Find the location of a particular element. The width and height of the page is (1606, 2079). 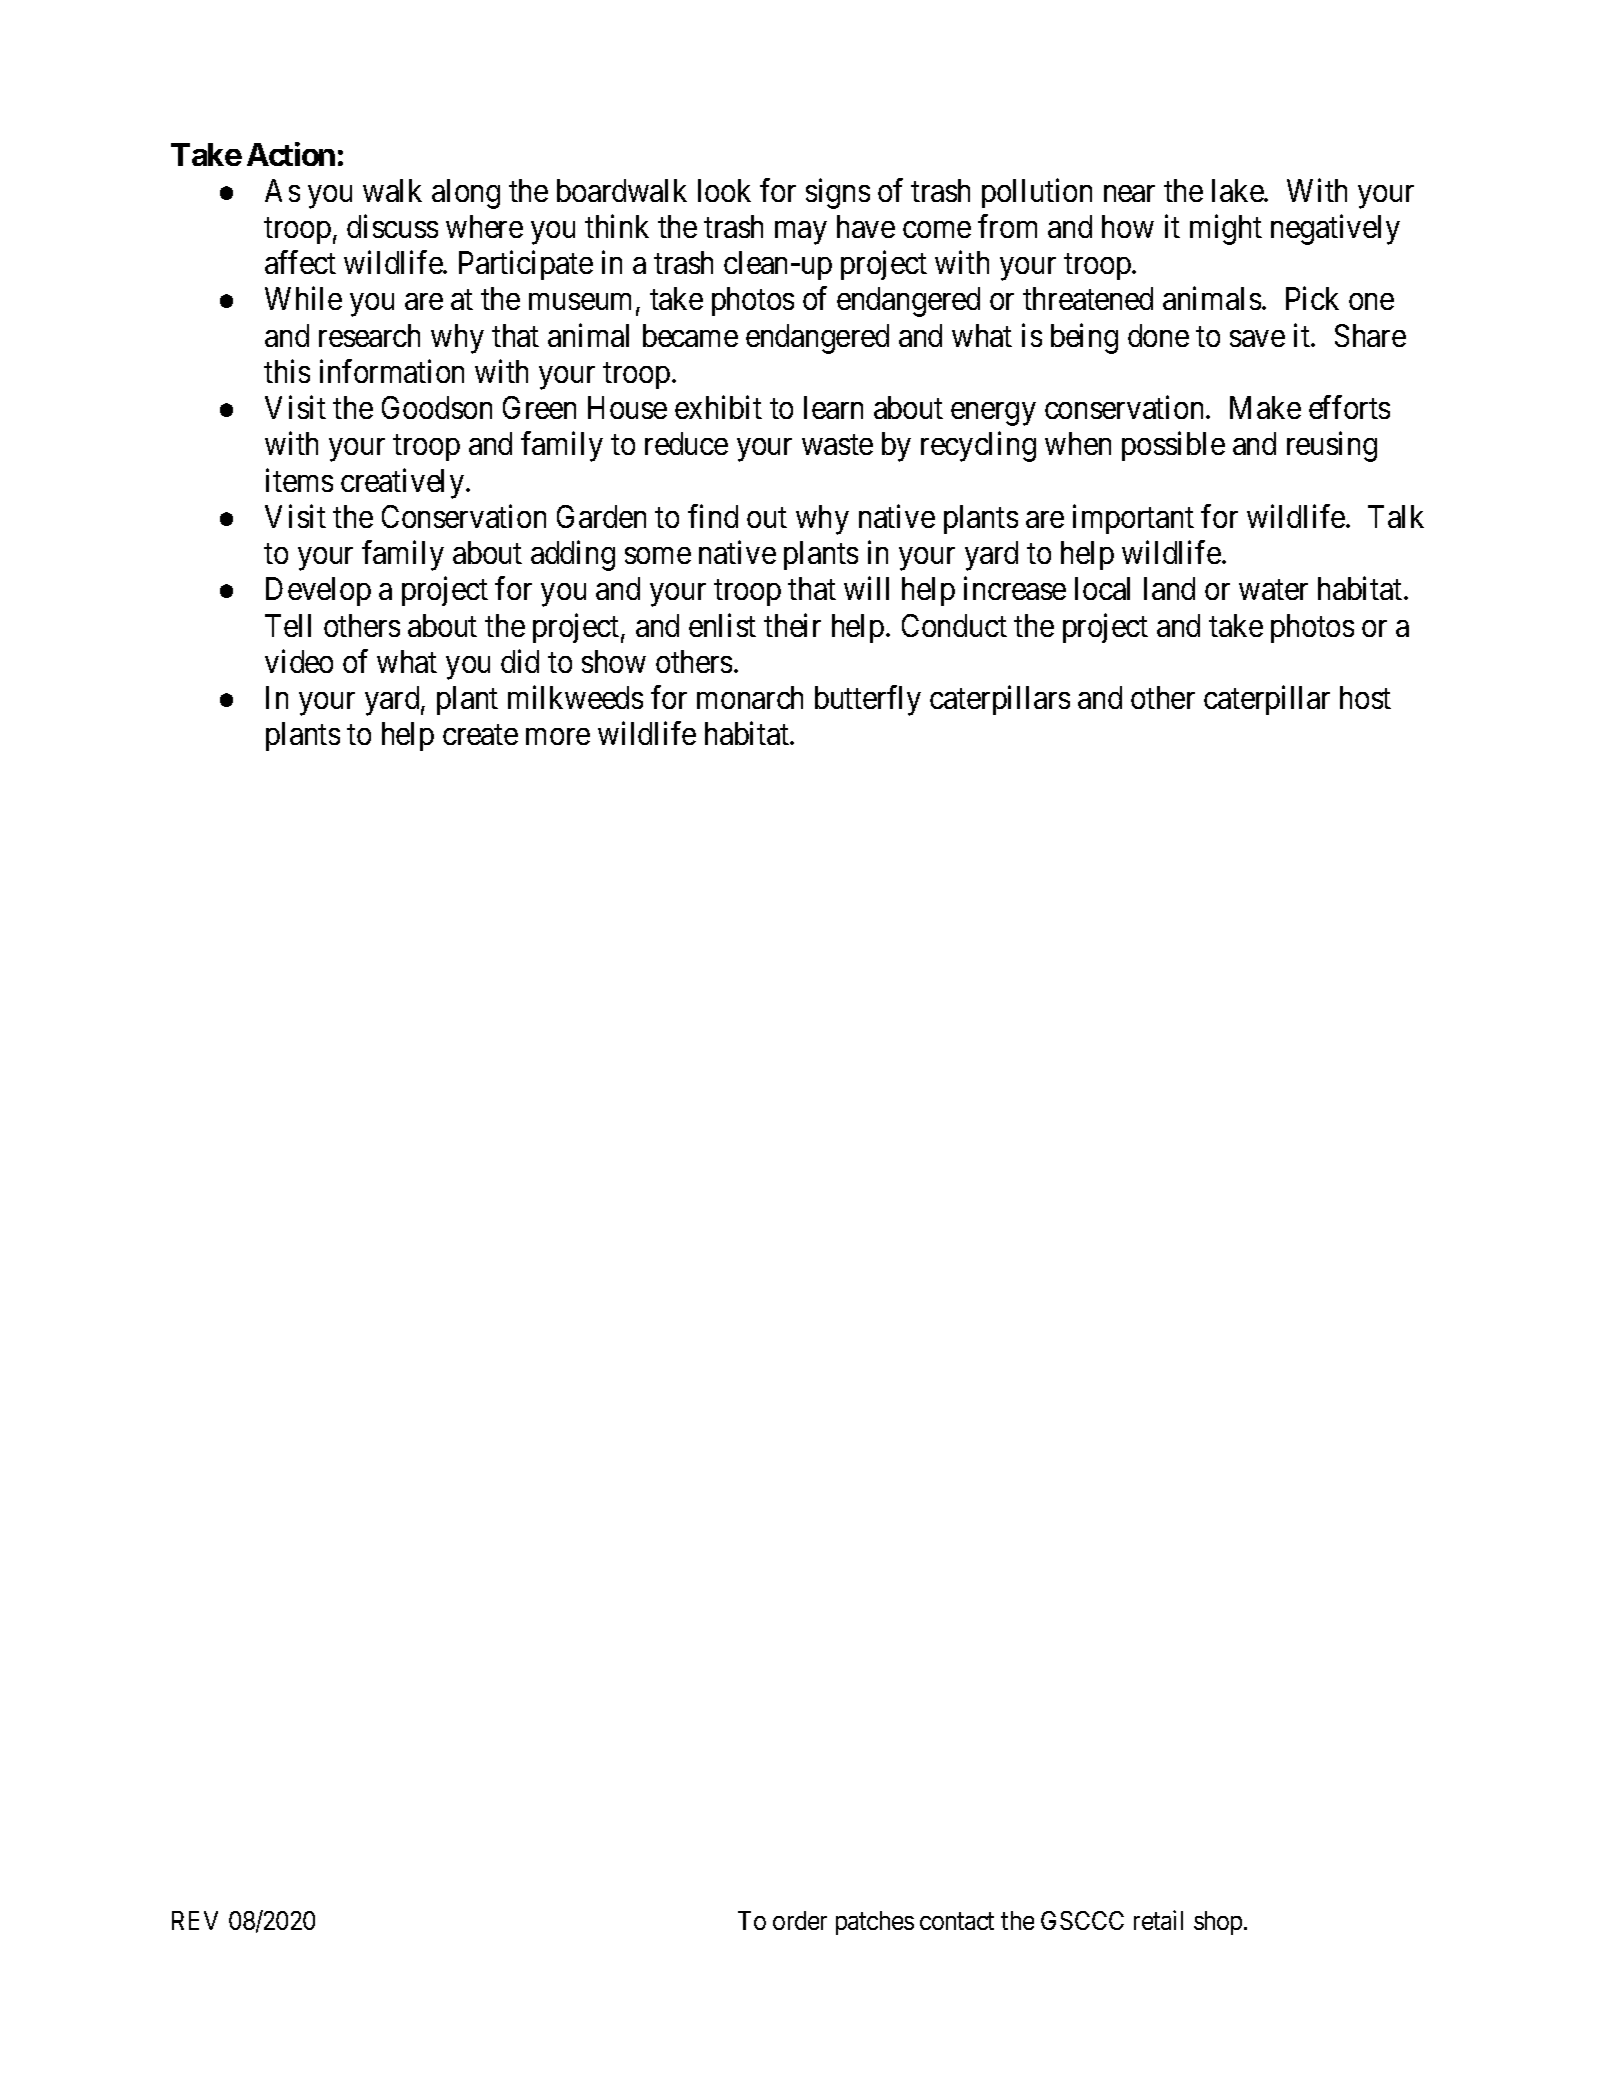

monarch is located at coordinates (750, 697).
